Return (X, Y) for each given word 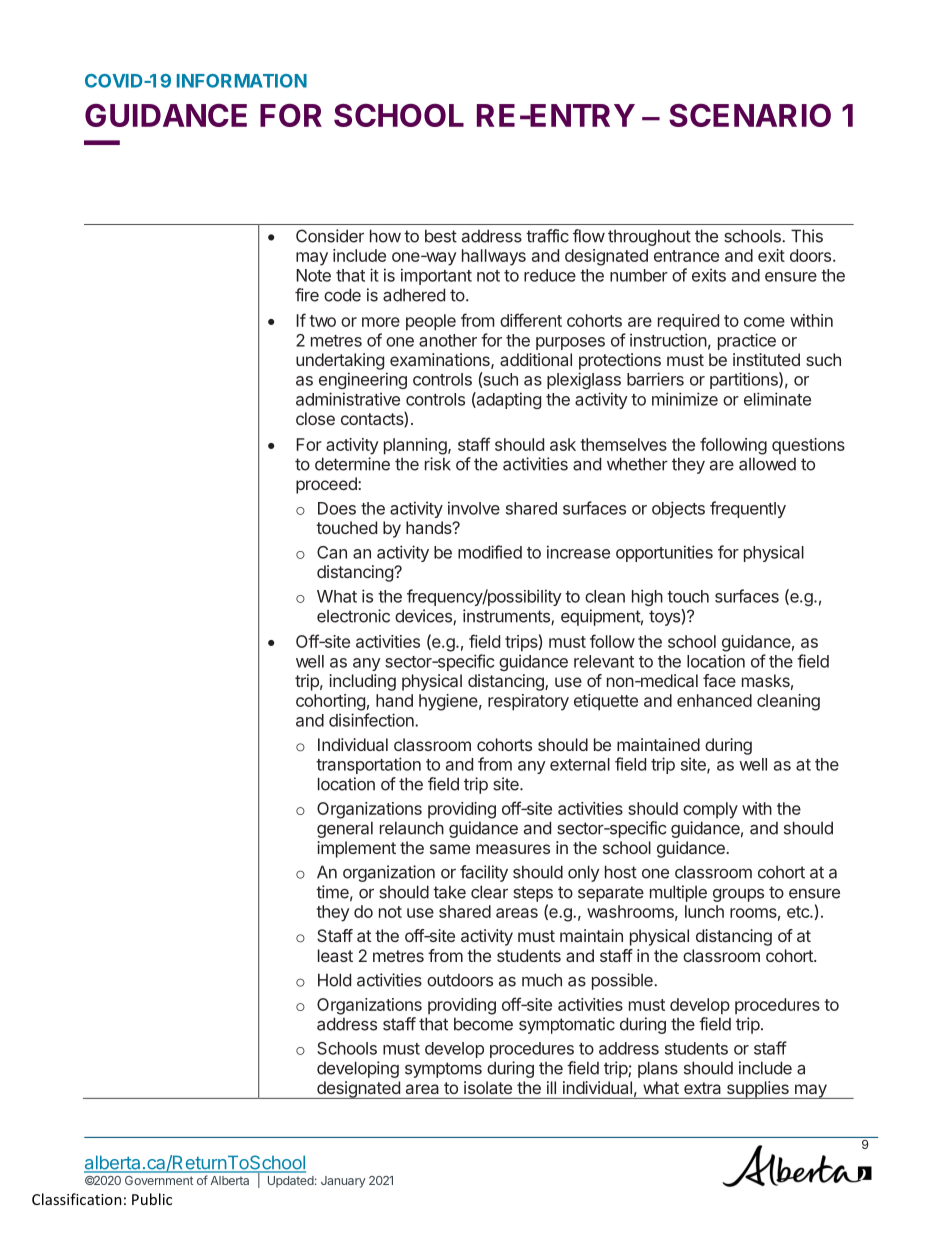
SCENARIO (750, 115)
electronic (353, 616)
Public (152, 1199)
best (441, 236)
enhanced (714, 700)
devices (424, 617)
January (343, 1182)
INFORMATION (242, 81)
